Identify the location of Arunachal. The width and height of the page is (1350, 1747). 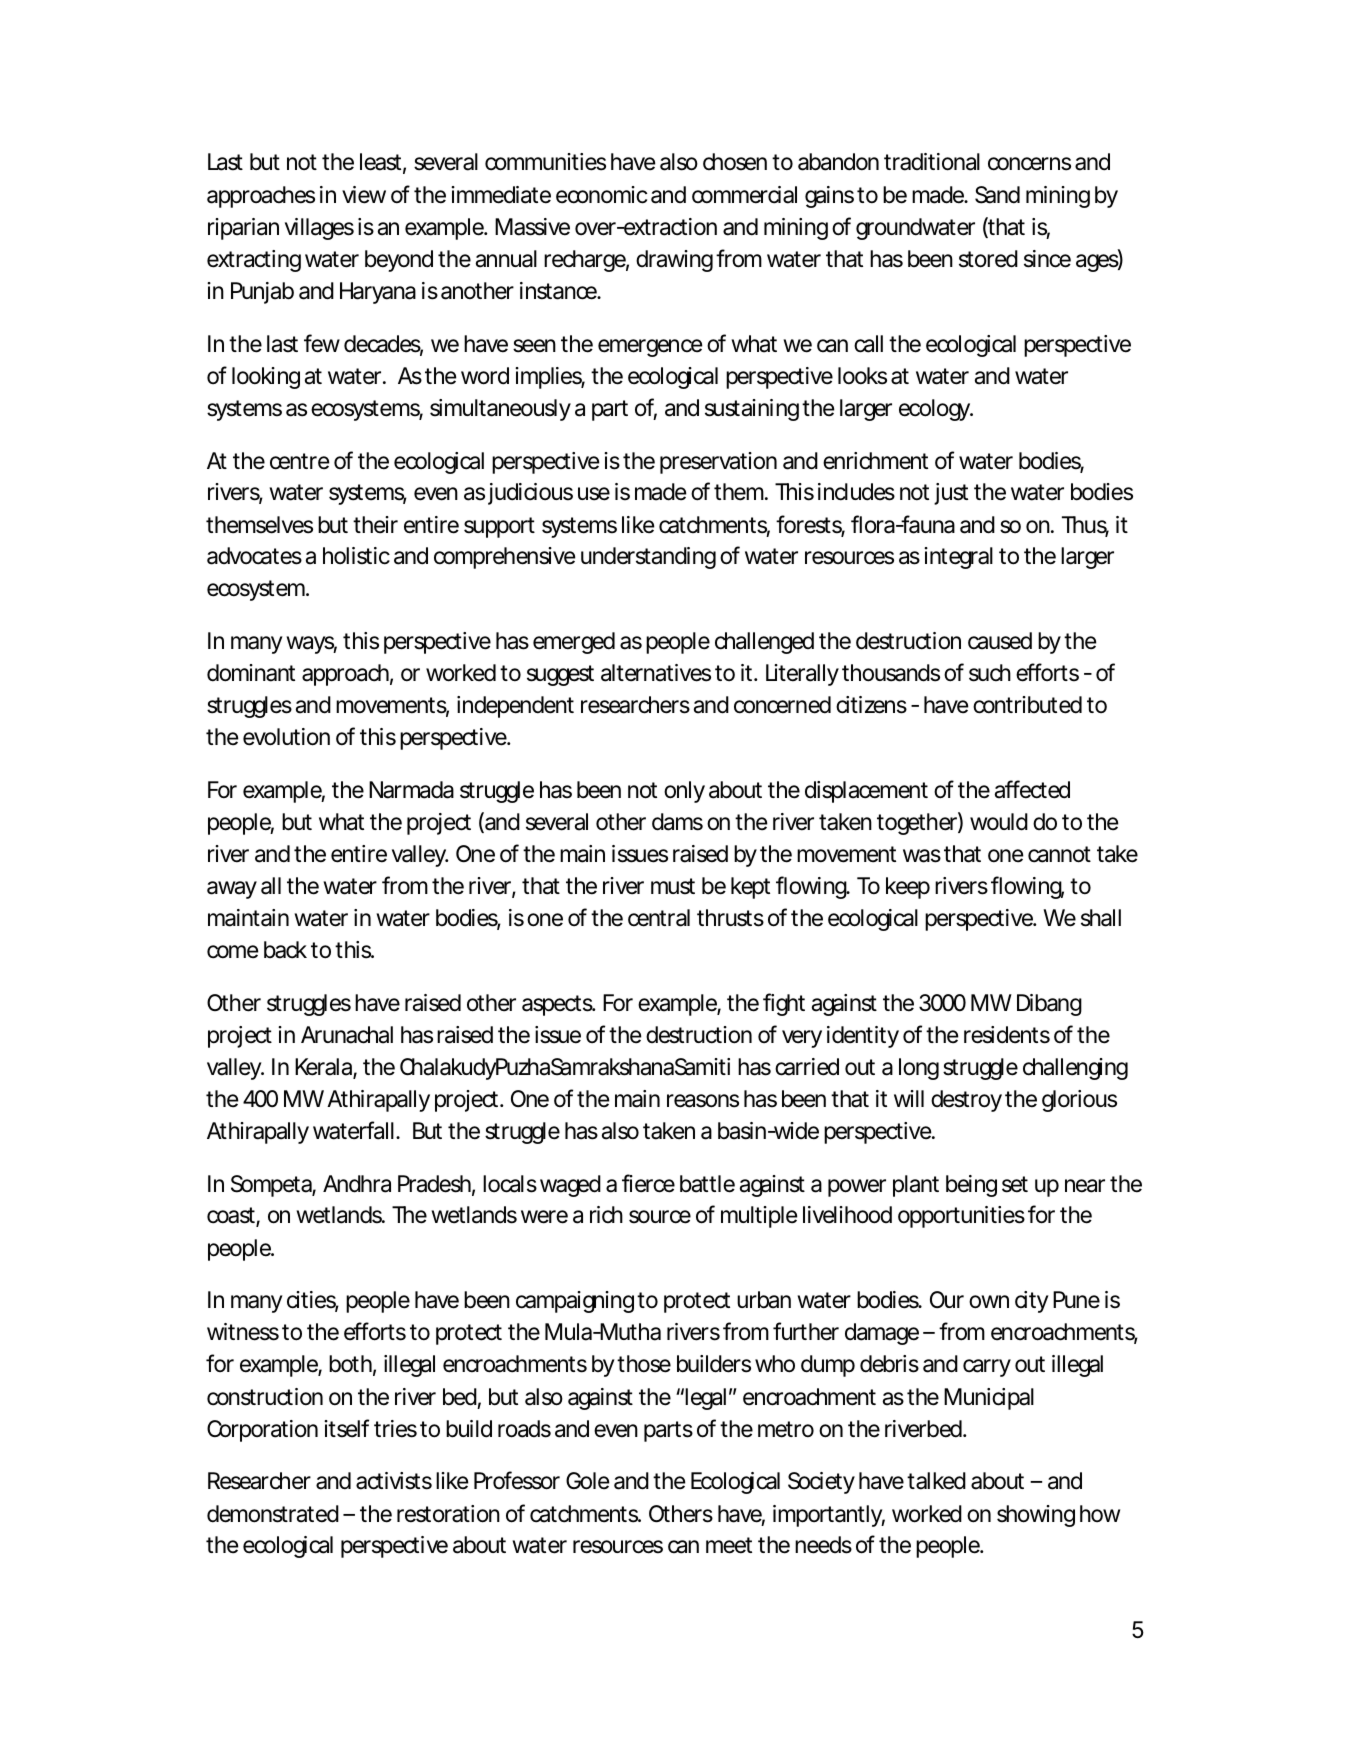
(347, 1035).
